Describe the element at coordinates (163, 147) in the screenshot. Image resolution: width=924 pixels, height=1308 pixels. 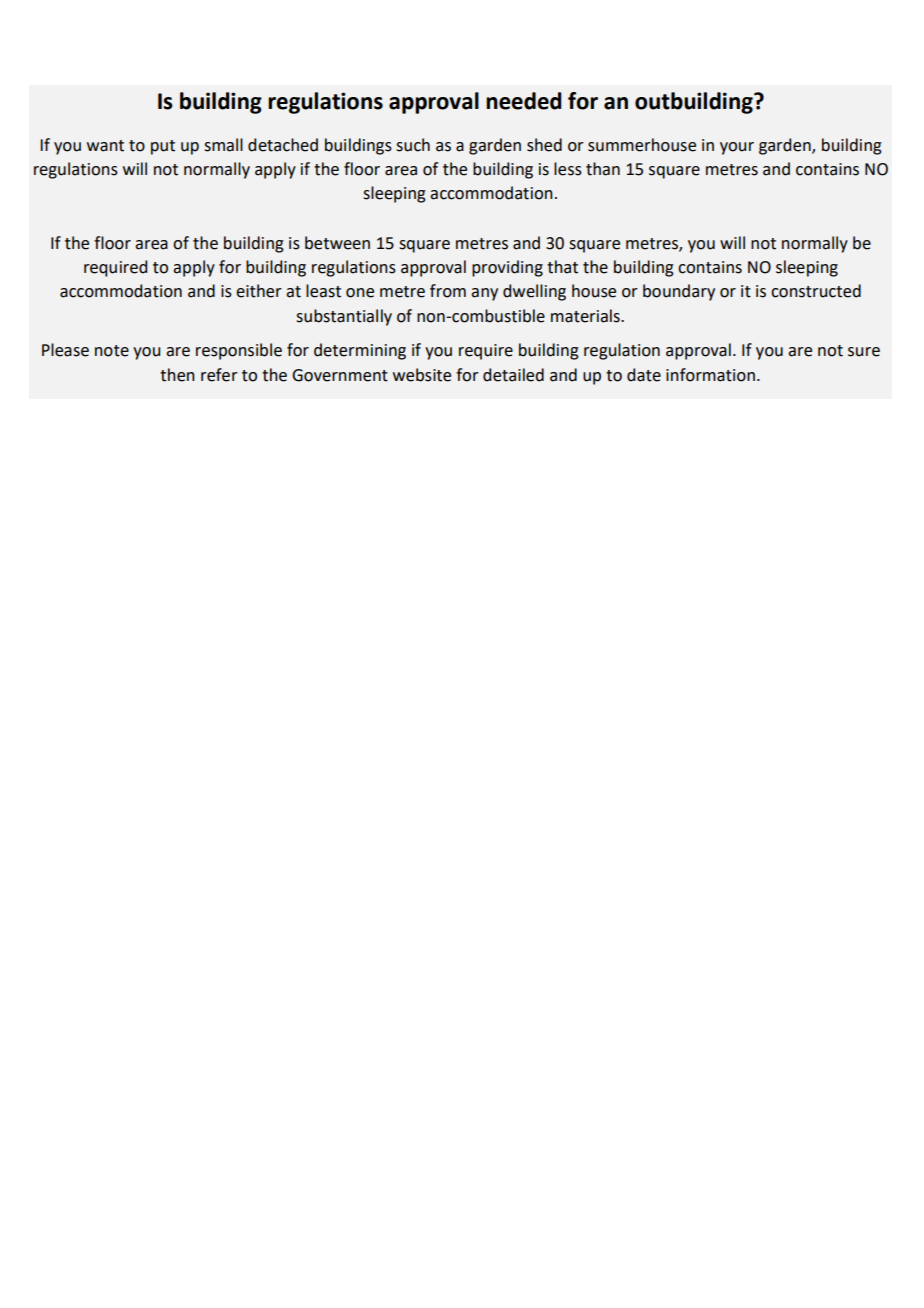
I see `put` at that location.
